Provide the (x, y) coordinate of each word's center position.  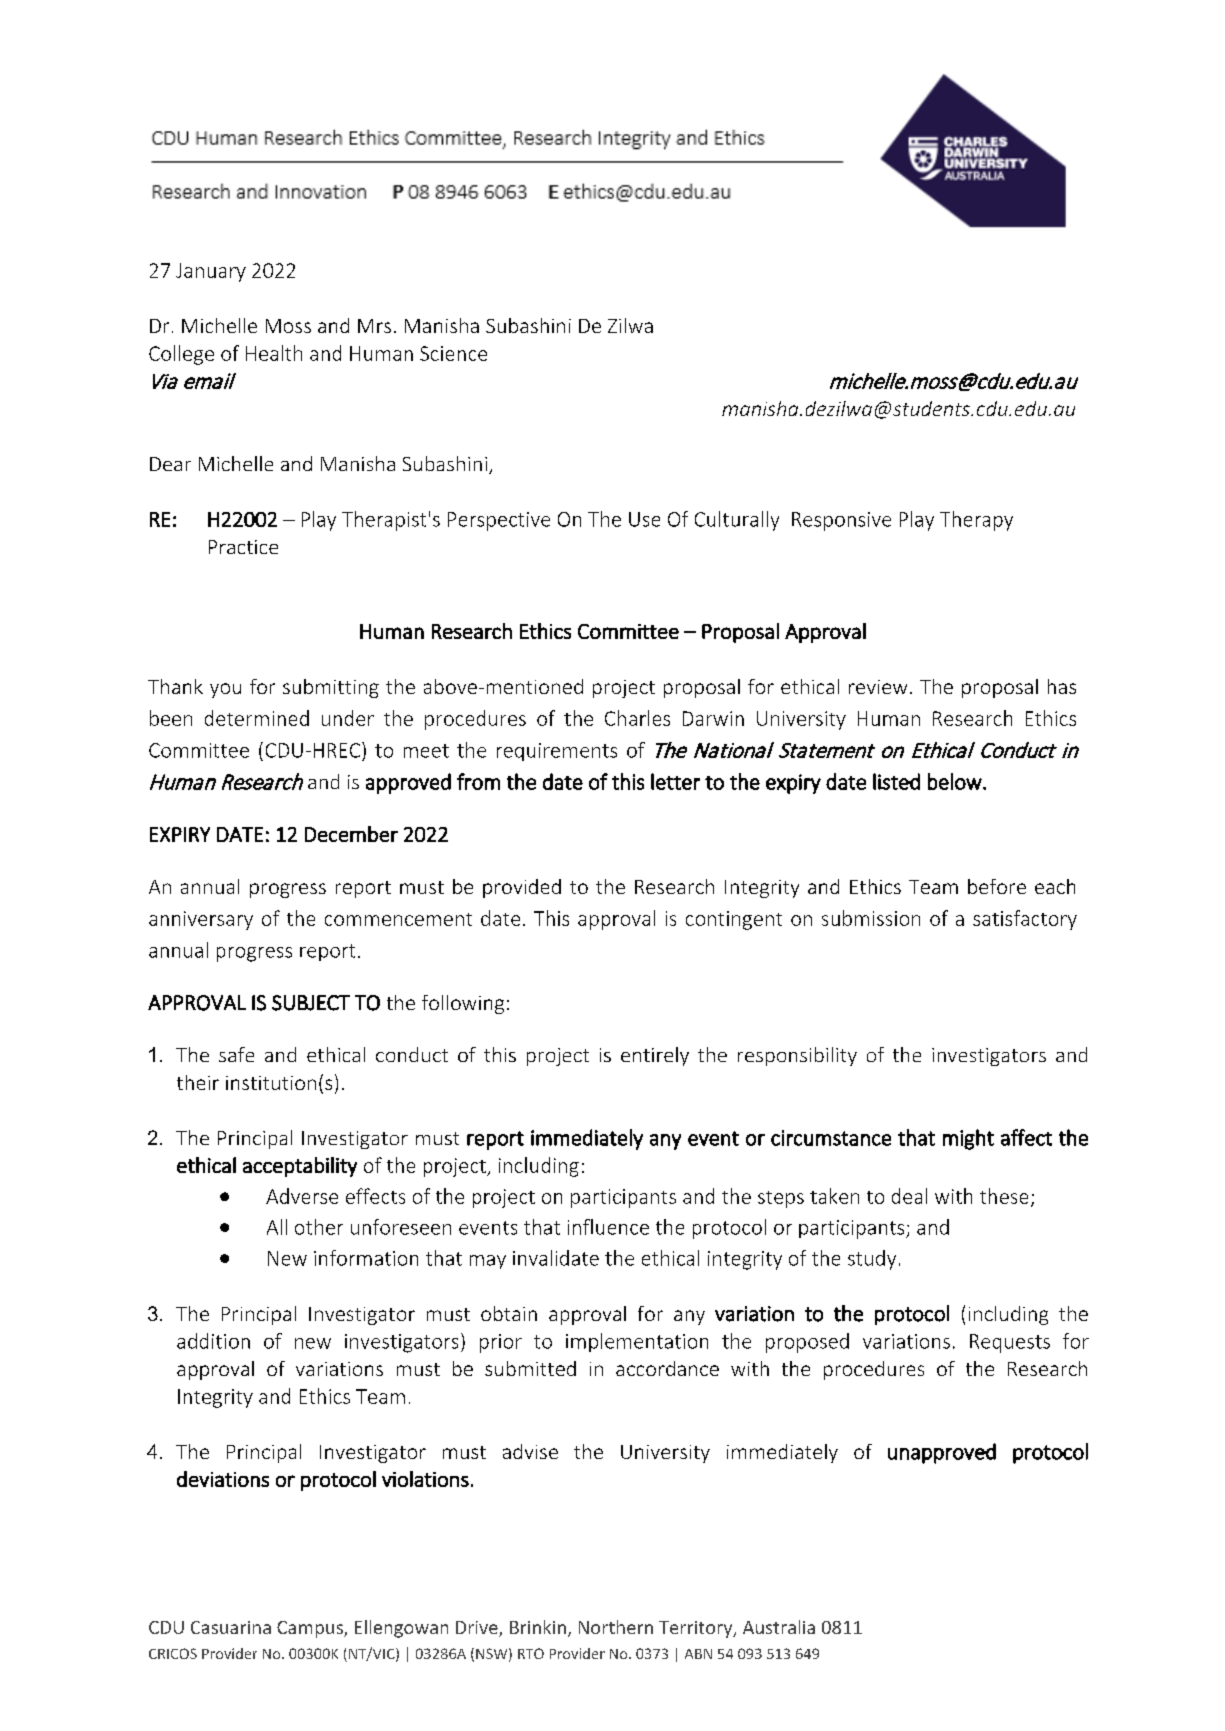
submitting (331, 688)
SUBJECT (311, 1003)
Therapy (976, 521)
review (878, 687)
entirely (655, 1056)
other (319, 1227)
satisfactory (1025, 920)
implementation (637, 1342)
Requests (1010, 1343)
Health (274, 353)
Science (453, 353)
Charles (637, 718)
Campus (311, 1629)
